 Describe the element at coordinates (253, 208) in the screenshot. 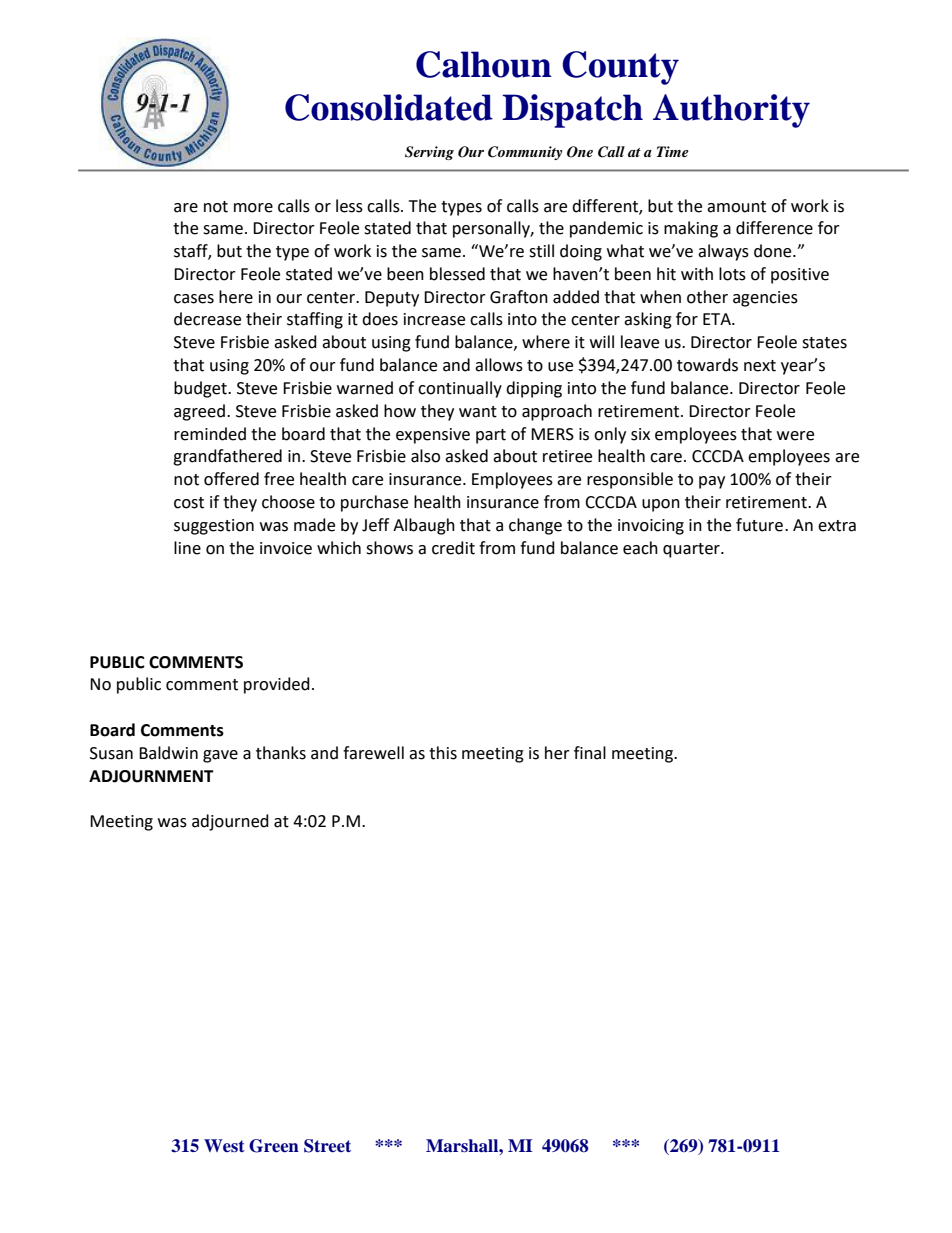

I see `more` at that location.
